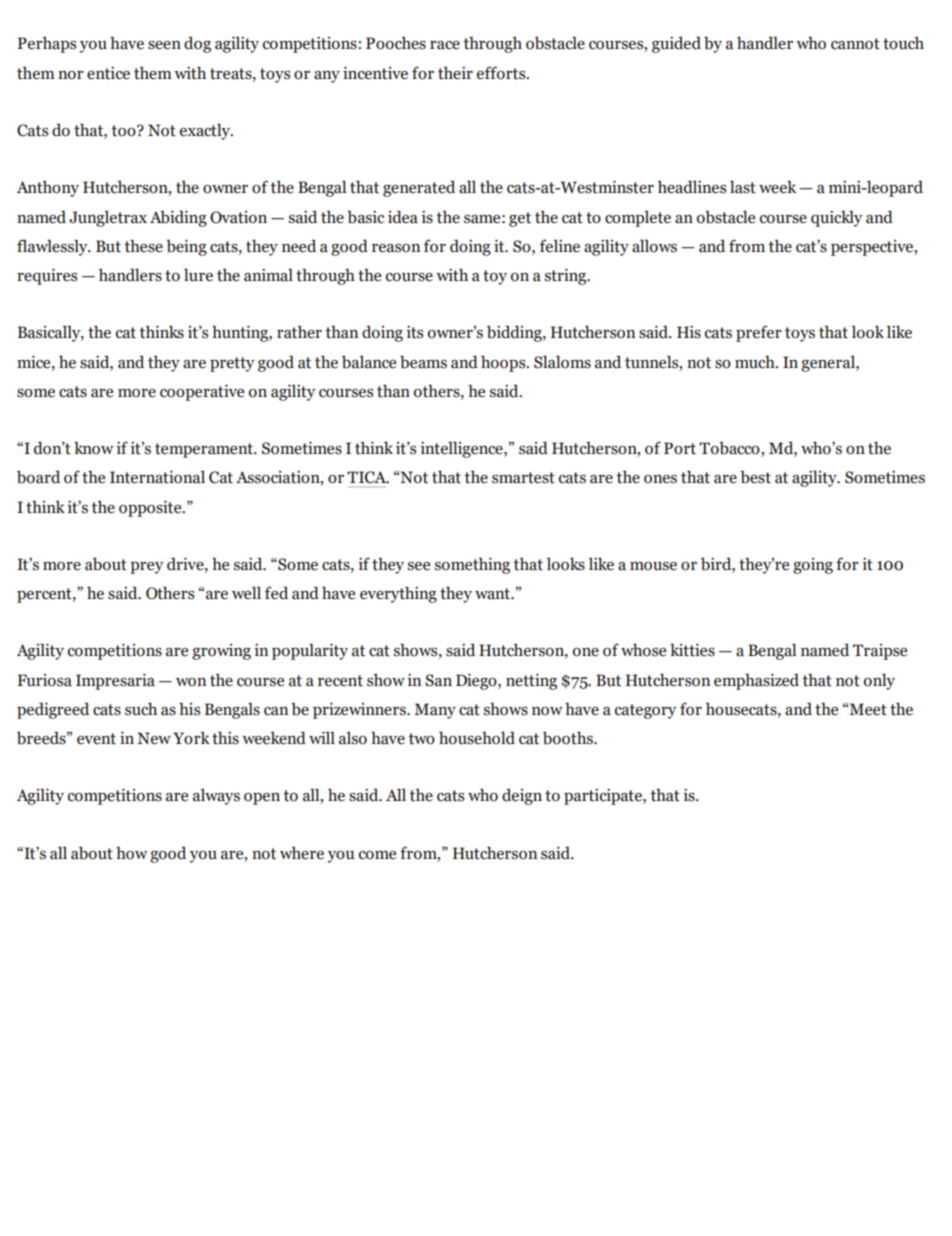  I want to click on intelligence, so click(462, 449).
